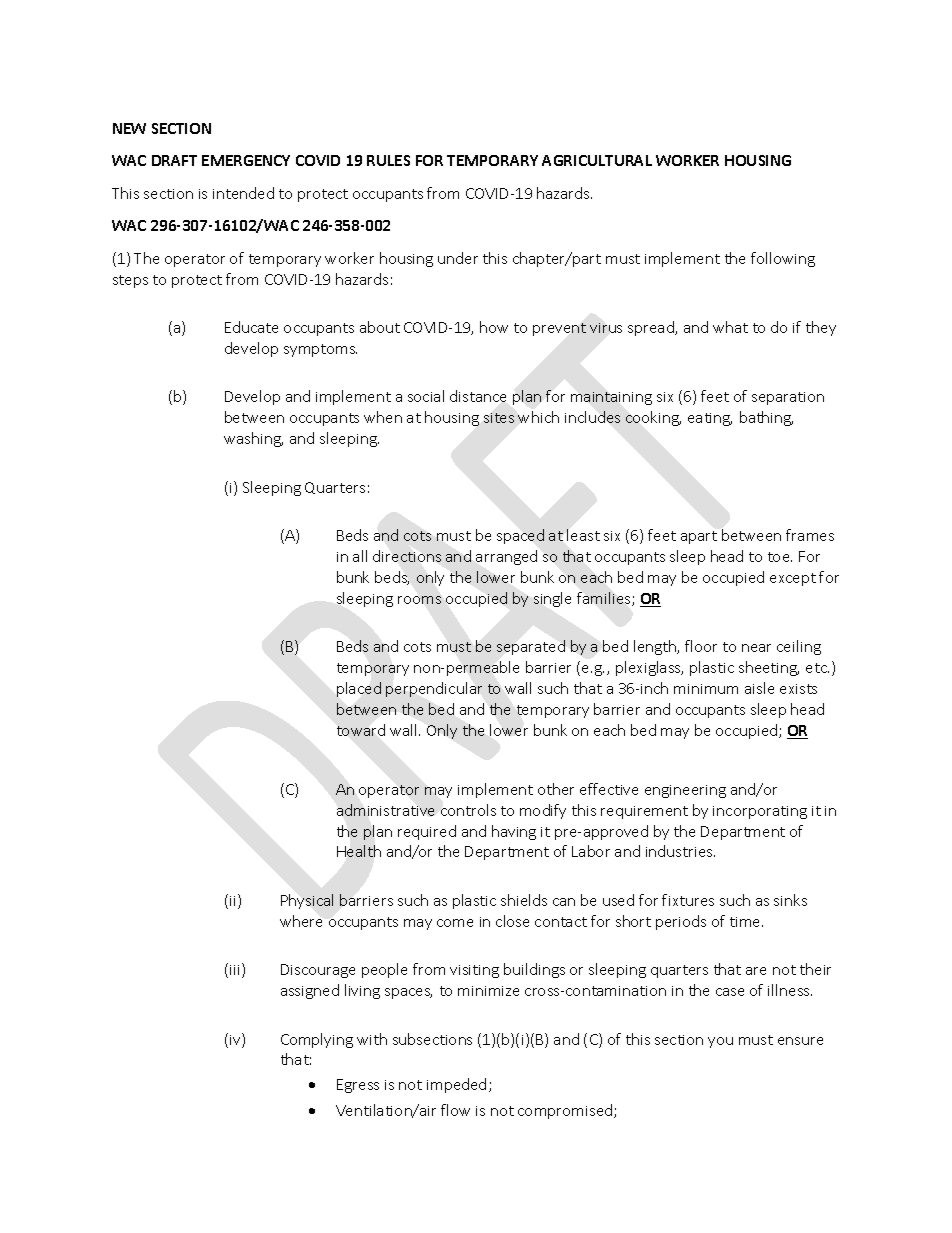 This screenshot has width=952, height=1233. I want to click on placed, so click(359, 689).
